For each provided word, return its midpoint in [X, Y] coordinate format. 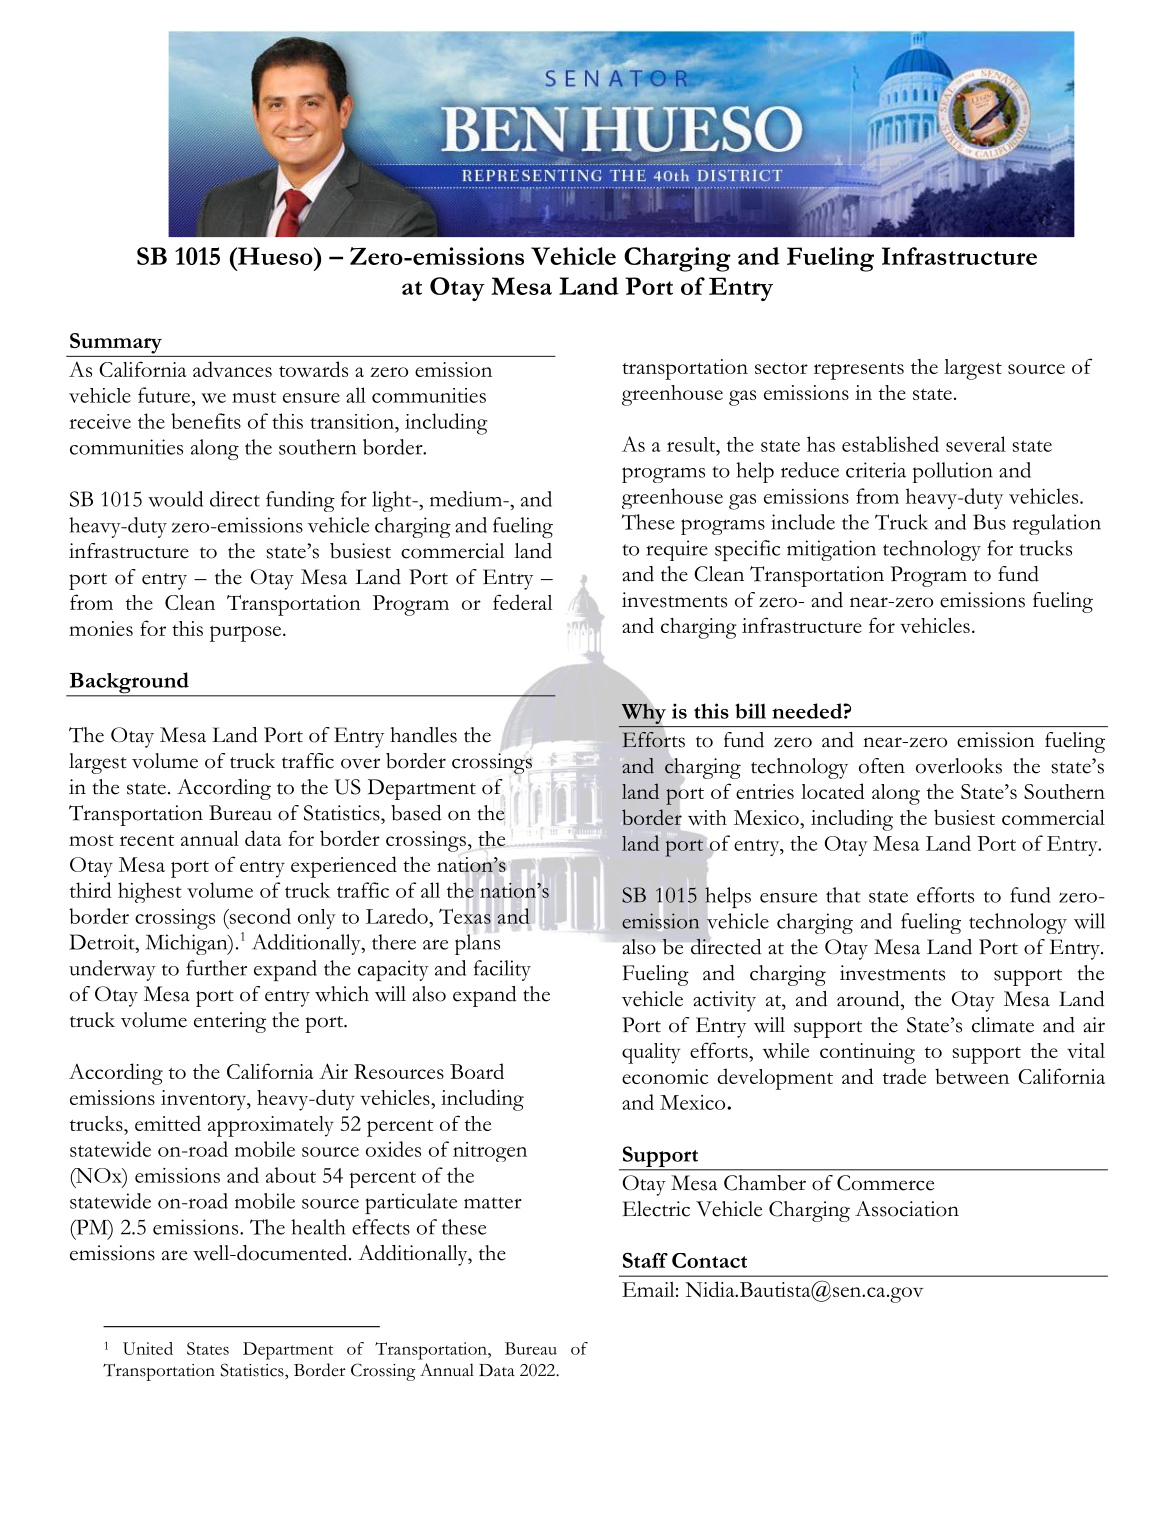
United [148, 1348]
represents [859, 371]
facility [502, 970]
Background [129, 684]
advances [232, 369]
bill [750, 711]
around [869, 999]
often [882, 766]
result [692, 444]
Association [907, 1209]
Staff [645, 1260]
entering [230, 1022]
